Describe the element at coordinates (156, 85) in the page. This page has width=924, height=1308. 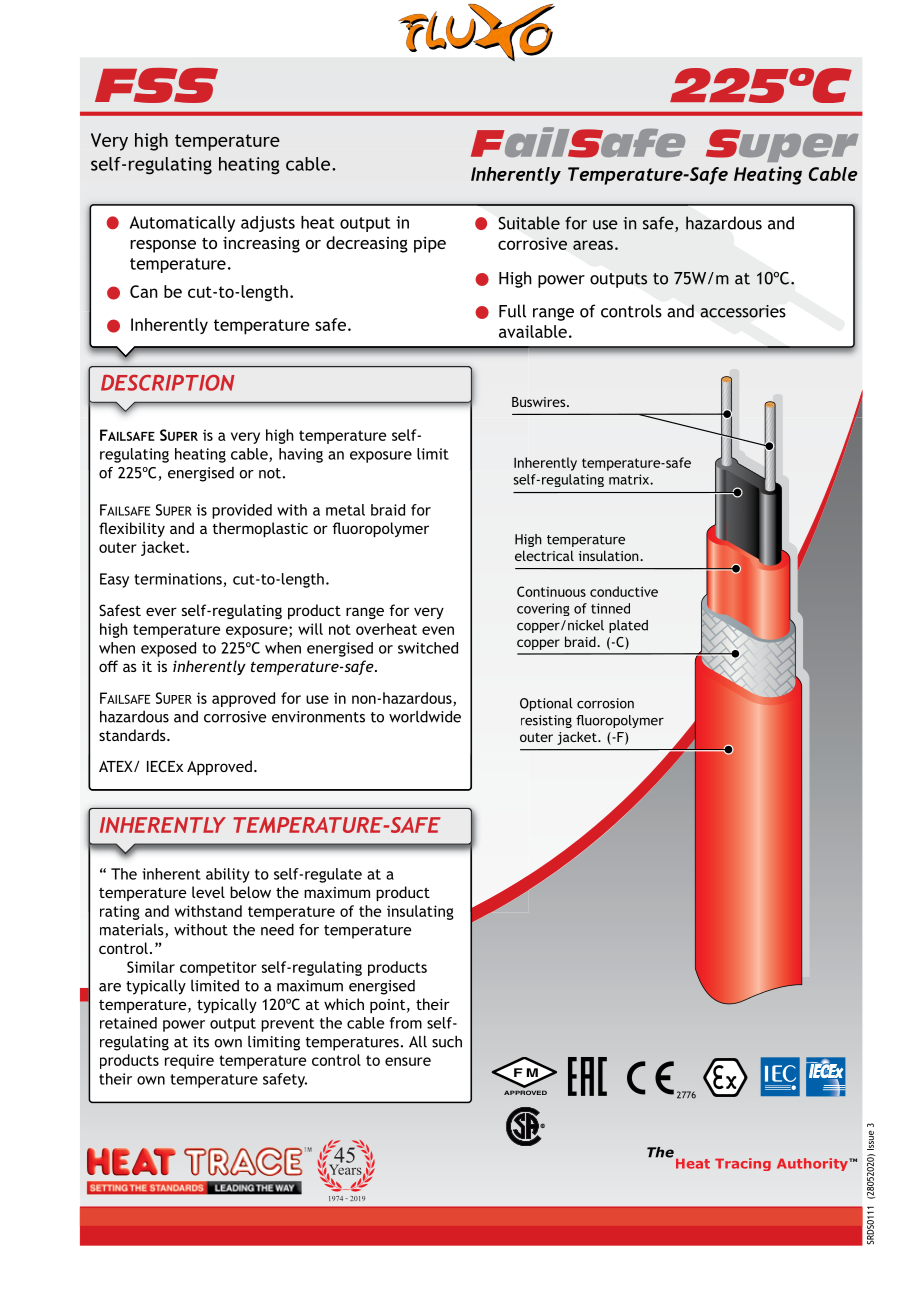
I see `FSS` at that location.
